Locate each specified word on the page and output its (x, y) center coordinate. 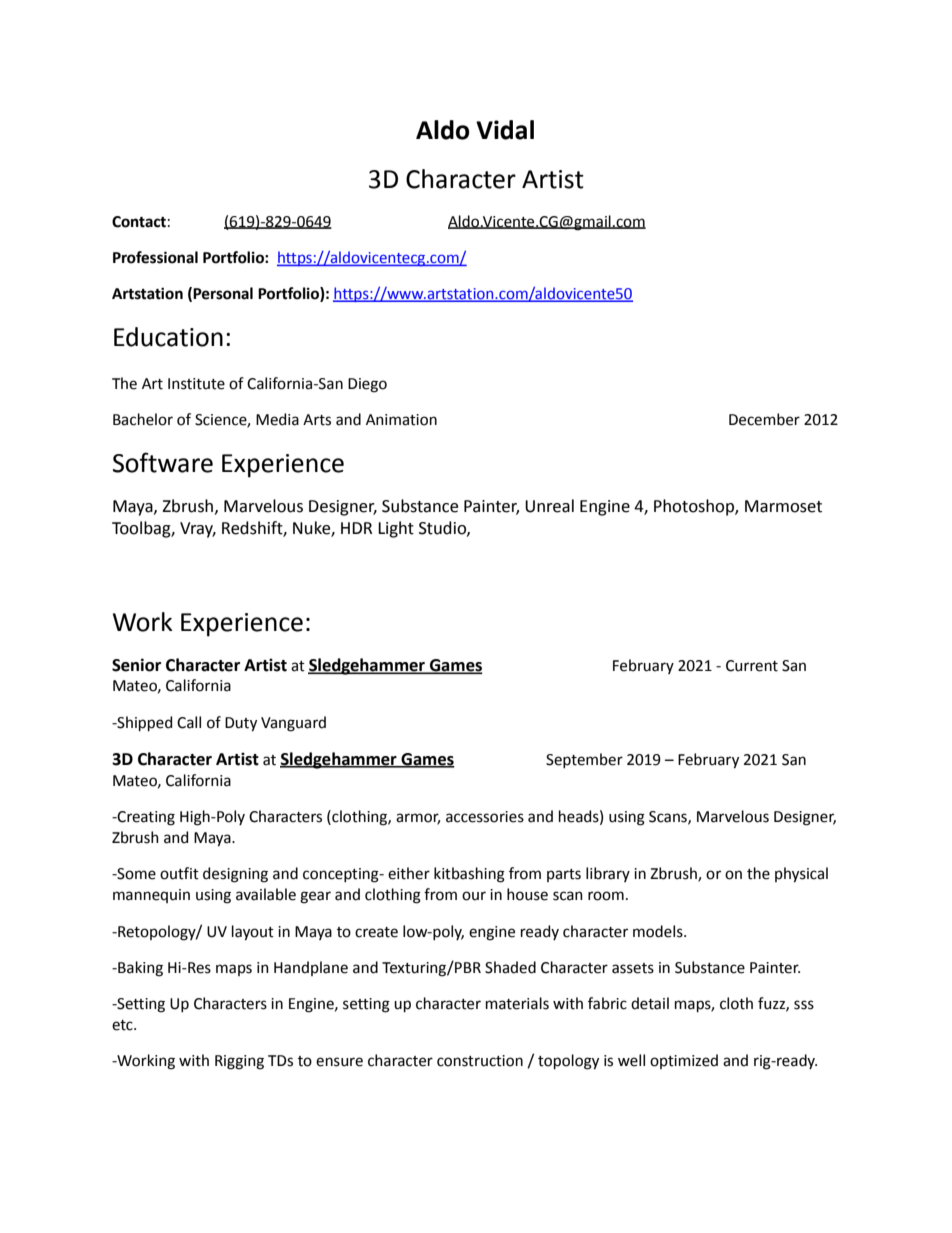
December (764, 419)
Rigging (239, 1062)
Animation (401, 420)
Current (752, 666)
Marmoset (783, 506)
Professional (155, 257)
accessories (485, 817)
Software (163, 462)
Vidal (505, 130)
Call (189, 722)
